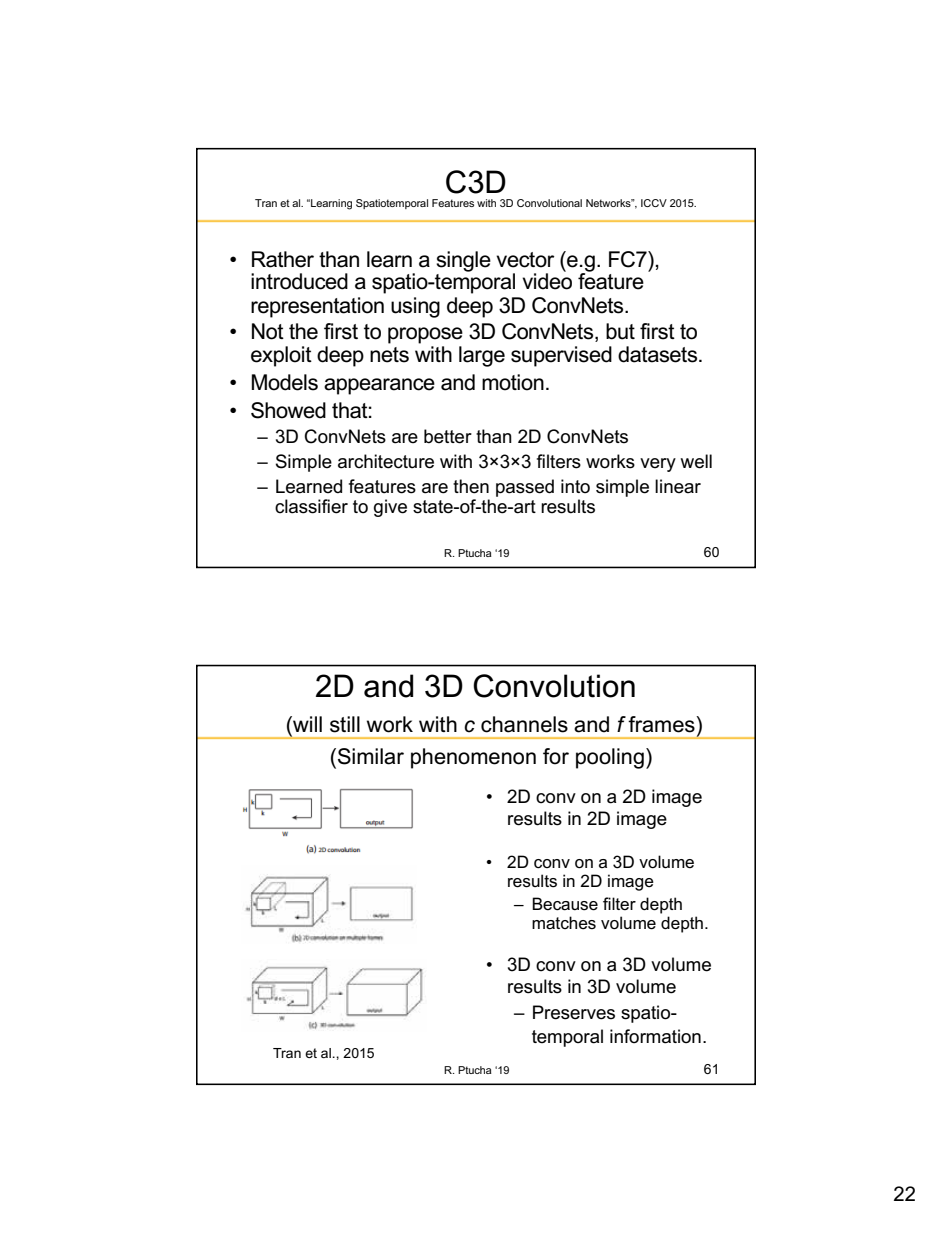 The width and height of the screenshot is (952, 1233). What do you see at coordinates (473, 758) in the screenshot?
I see `phenomenon` at bounding box center [473, 758].
